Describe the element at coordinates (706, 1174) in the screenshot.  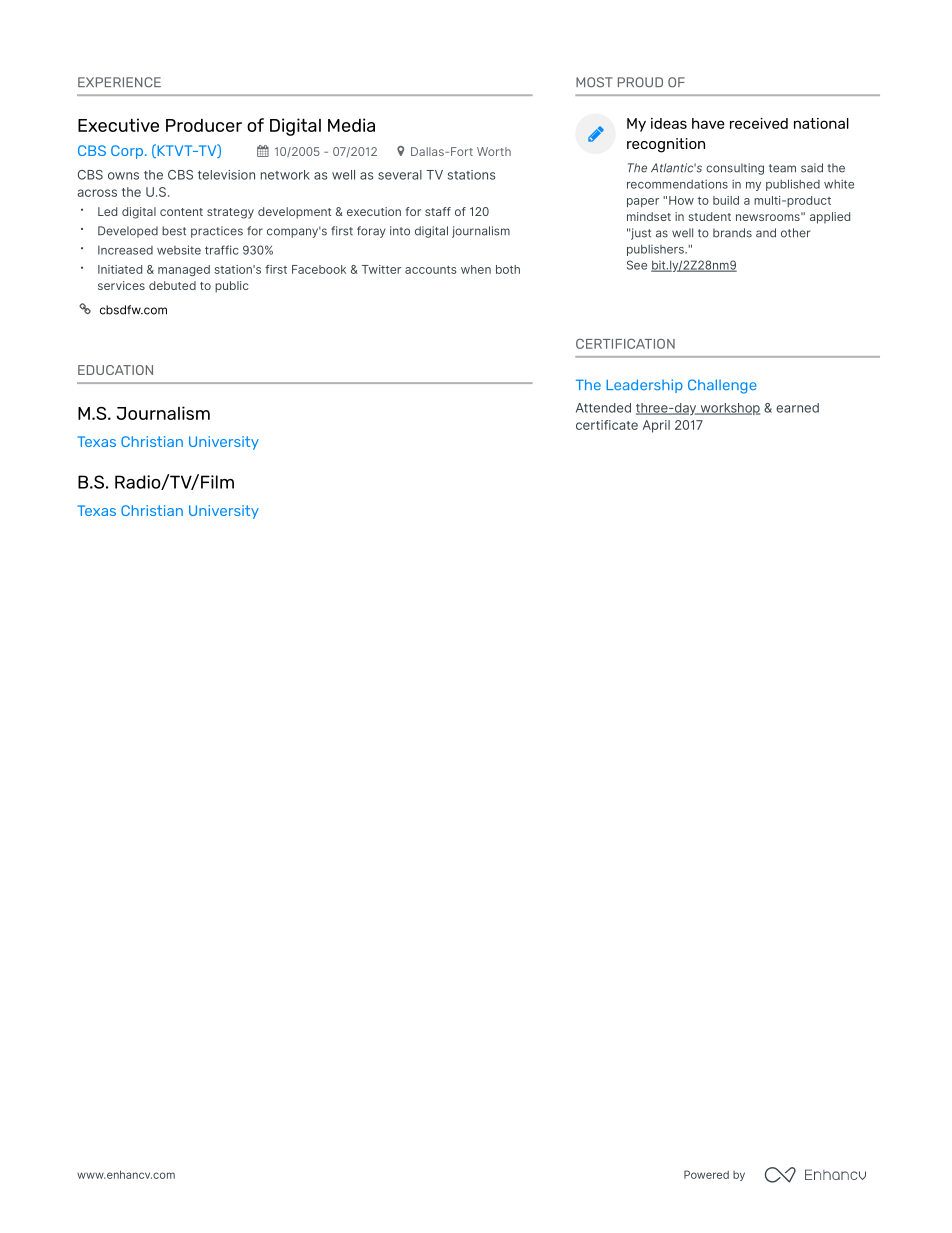
I see `Powered` at that location.
